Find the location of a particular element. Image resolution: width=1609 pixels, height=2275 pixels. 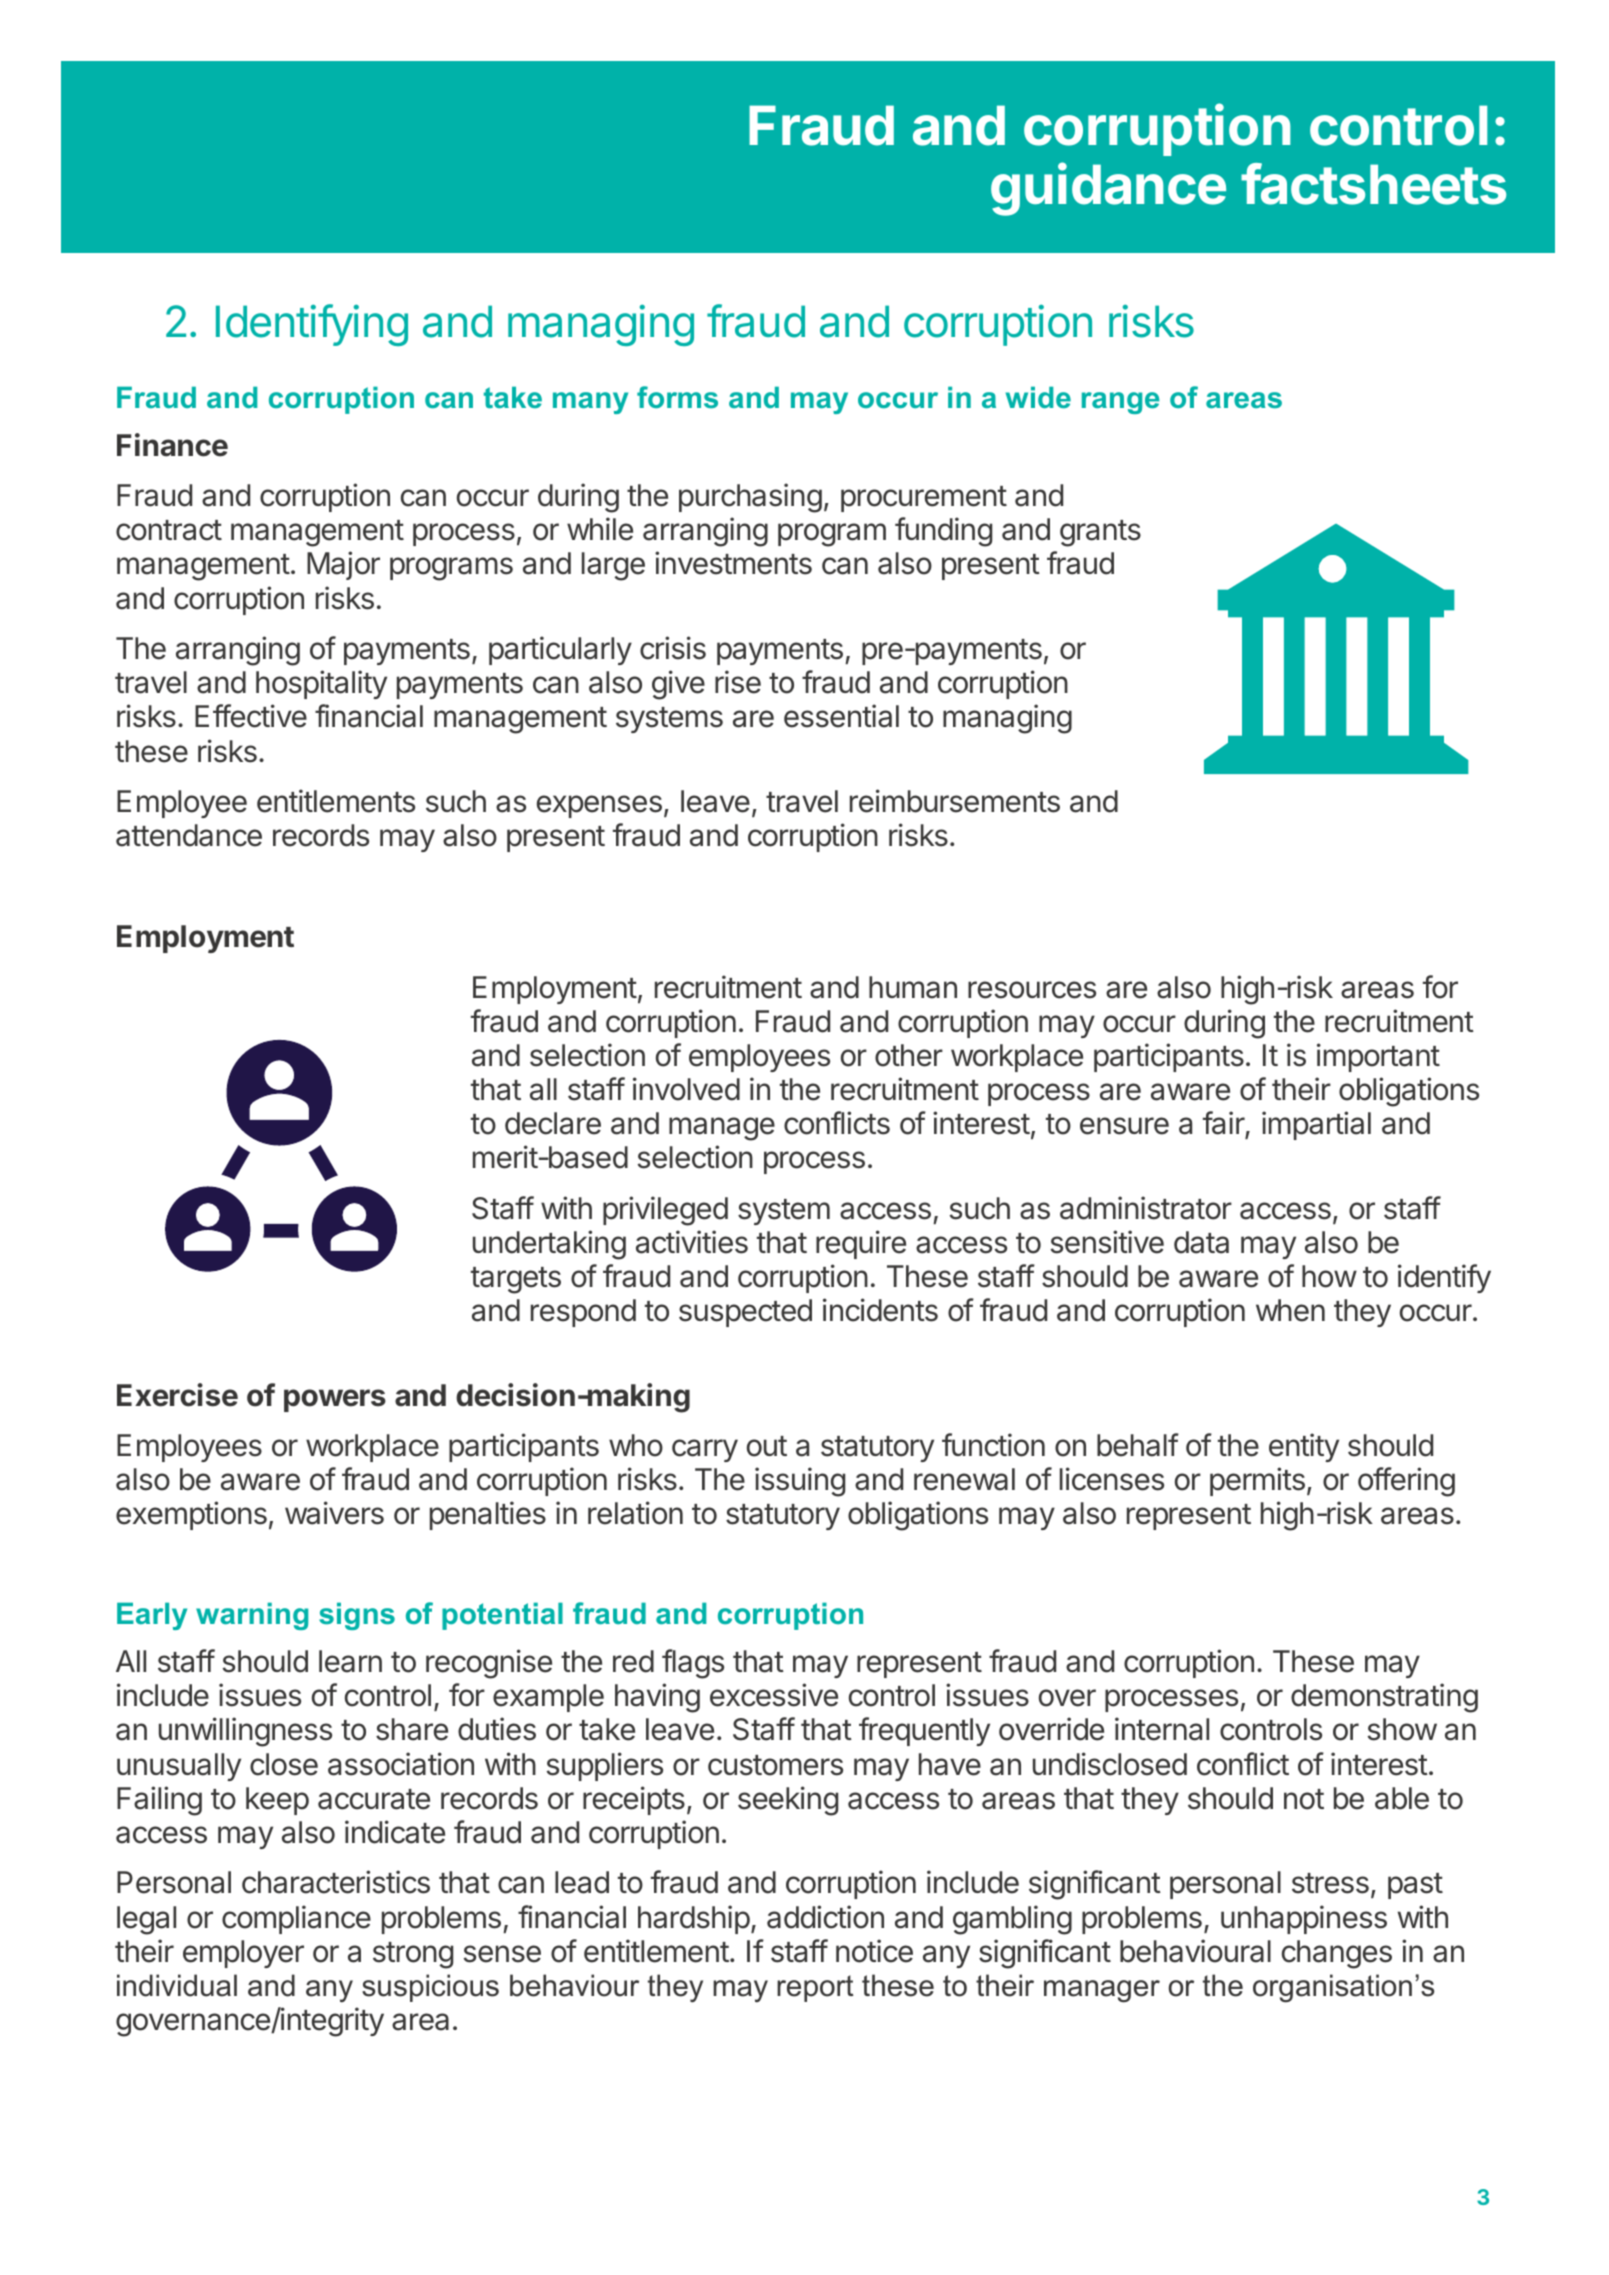

involved is located at coordinates (686, 1089).
